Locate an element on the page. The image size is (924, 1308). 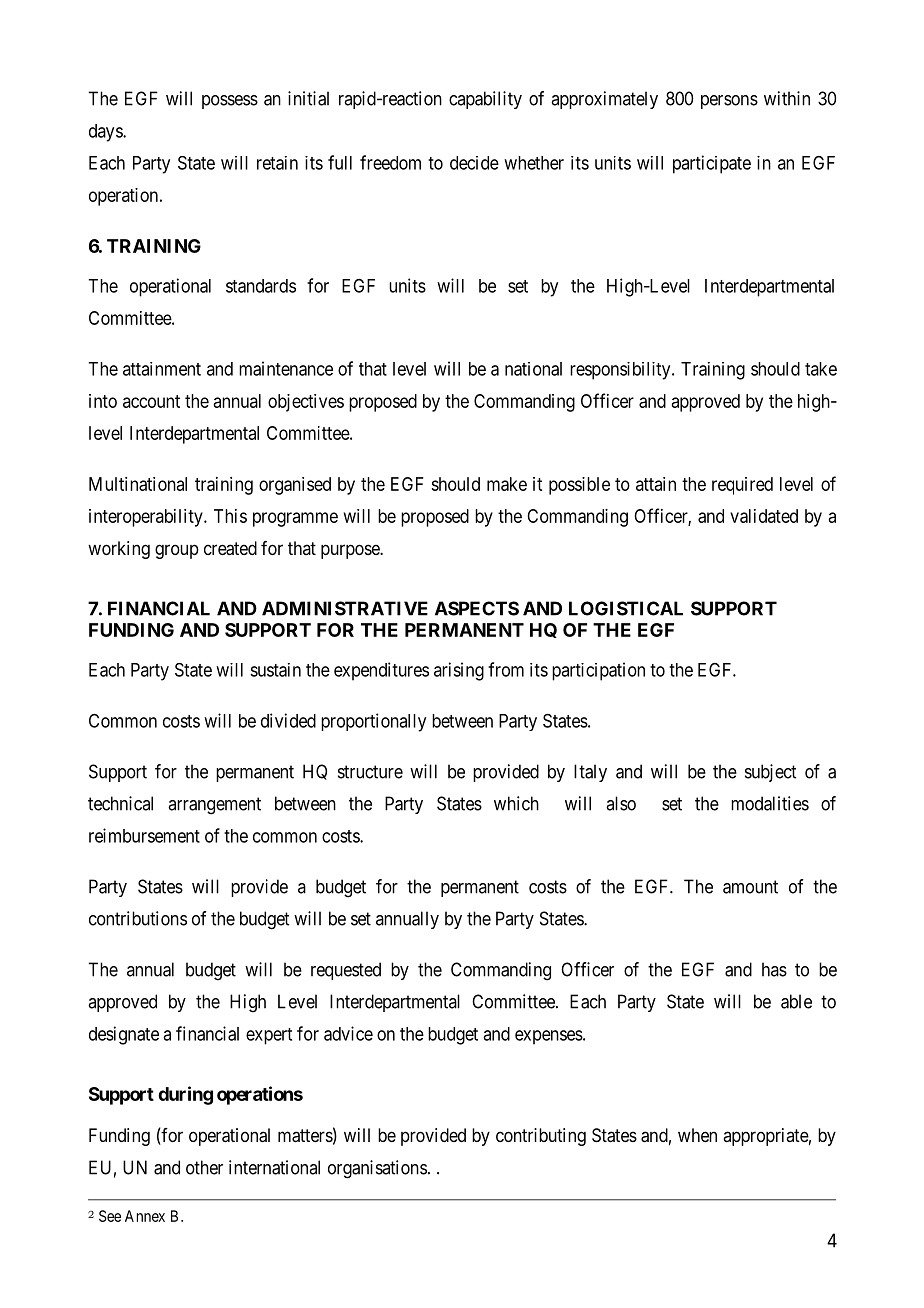
modalities is located at coordinates (770, 803).
